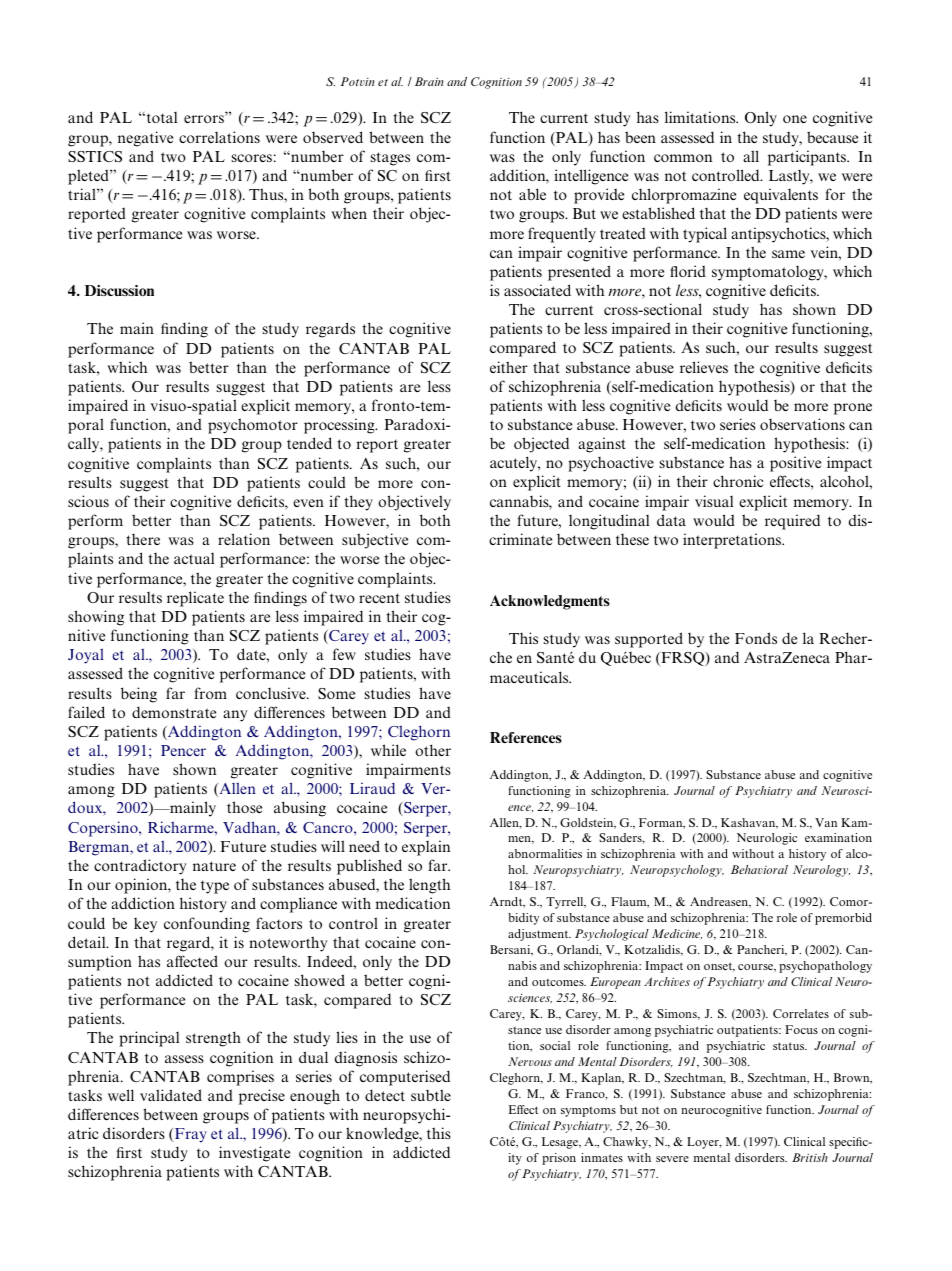 The width and height of the image is (952, 1271). Describe the element at coordinates (792, 522) in the image. I see `required` at that location.
